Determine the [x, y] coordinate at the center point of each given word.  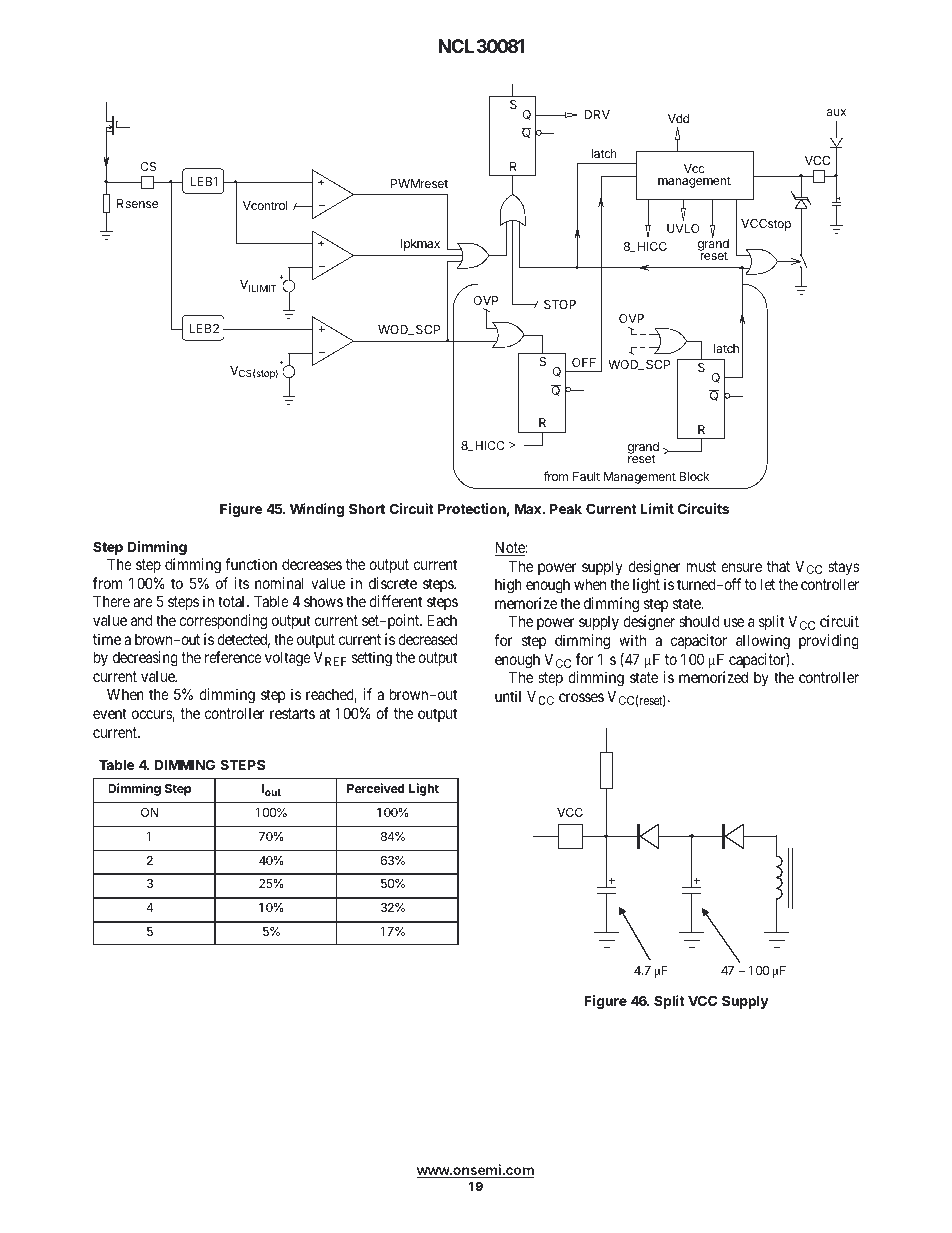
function [251, 564]
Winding [317, 510]
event [110, 713]
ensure [741, 567]
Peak [566, 508]
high [508, 586]
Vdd [678, 118]
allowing [763, 642]
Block [694, 476]
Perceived [376, 788]
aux [836, 112]
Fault [586, 476]
